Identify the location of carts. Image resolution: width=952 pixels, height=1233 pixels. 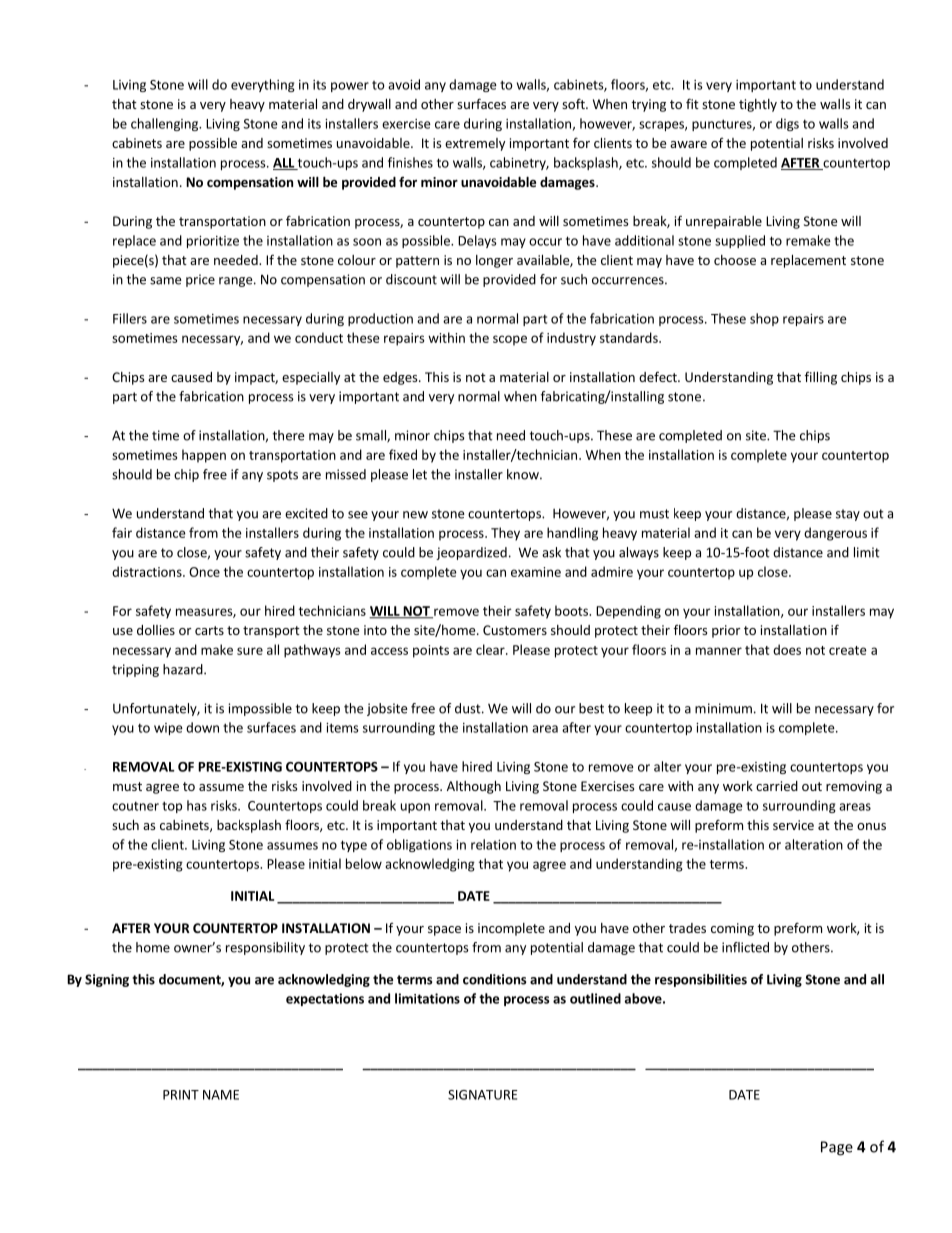
(209, 630).
